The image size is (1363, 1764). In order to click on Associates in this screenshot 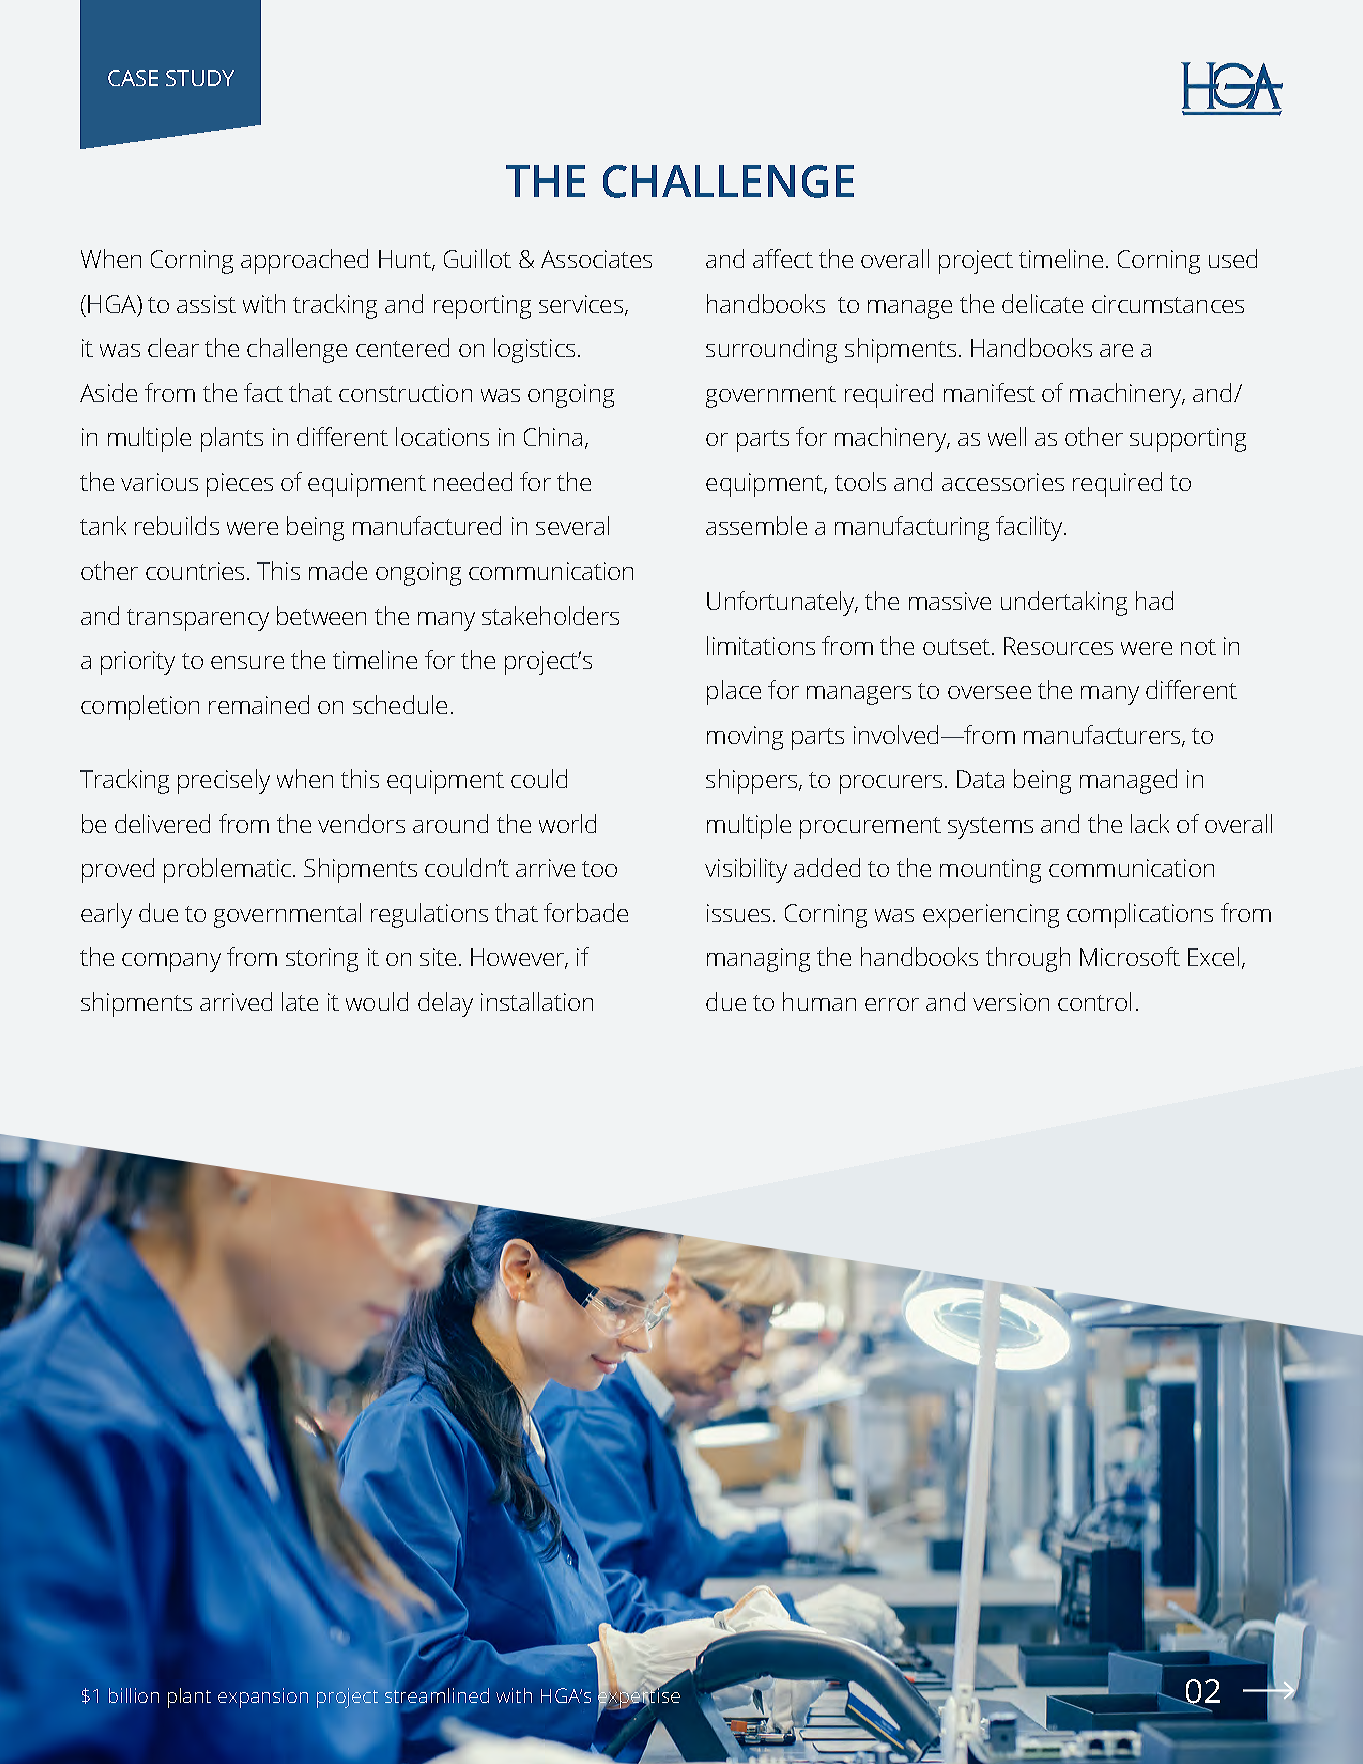, I will do `click(596, 259)`.
